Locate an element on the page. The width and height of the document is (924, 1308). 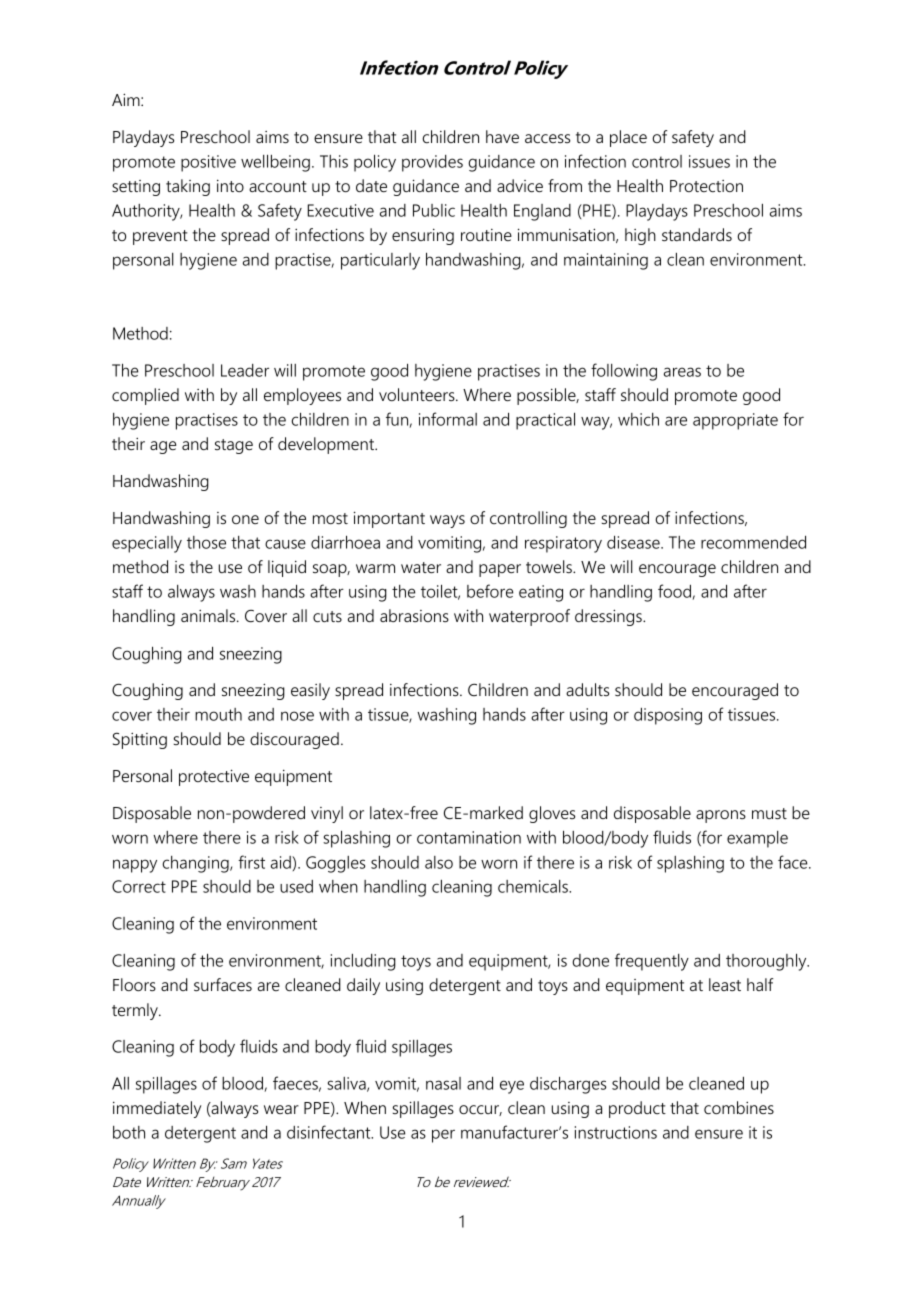
nasal is located at coordinates (443, 1083).
